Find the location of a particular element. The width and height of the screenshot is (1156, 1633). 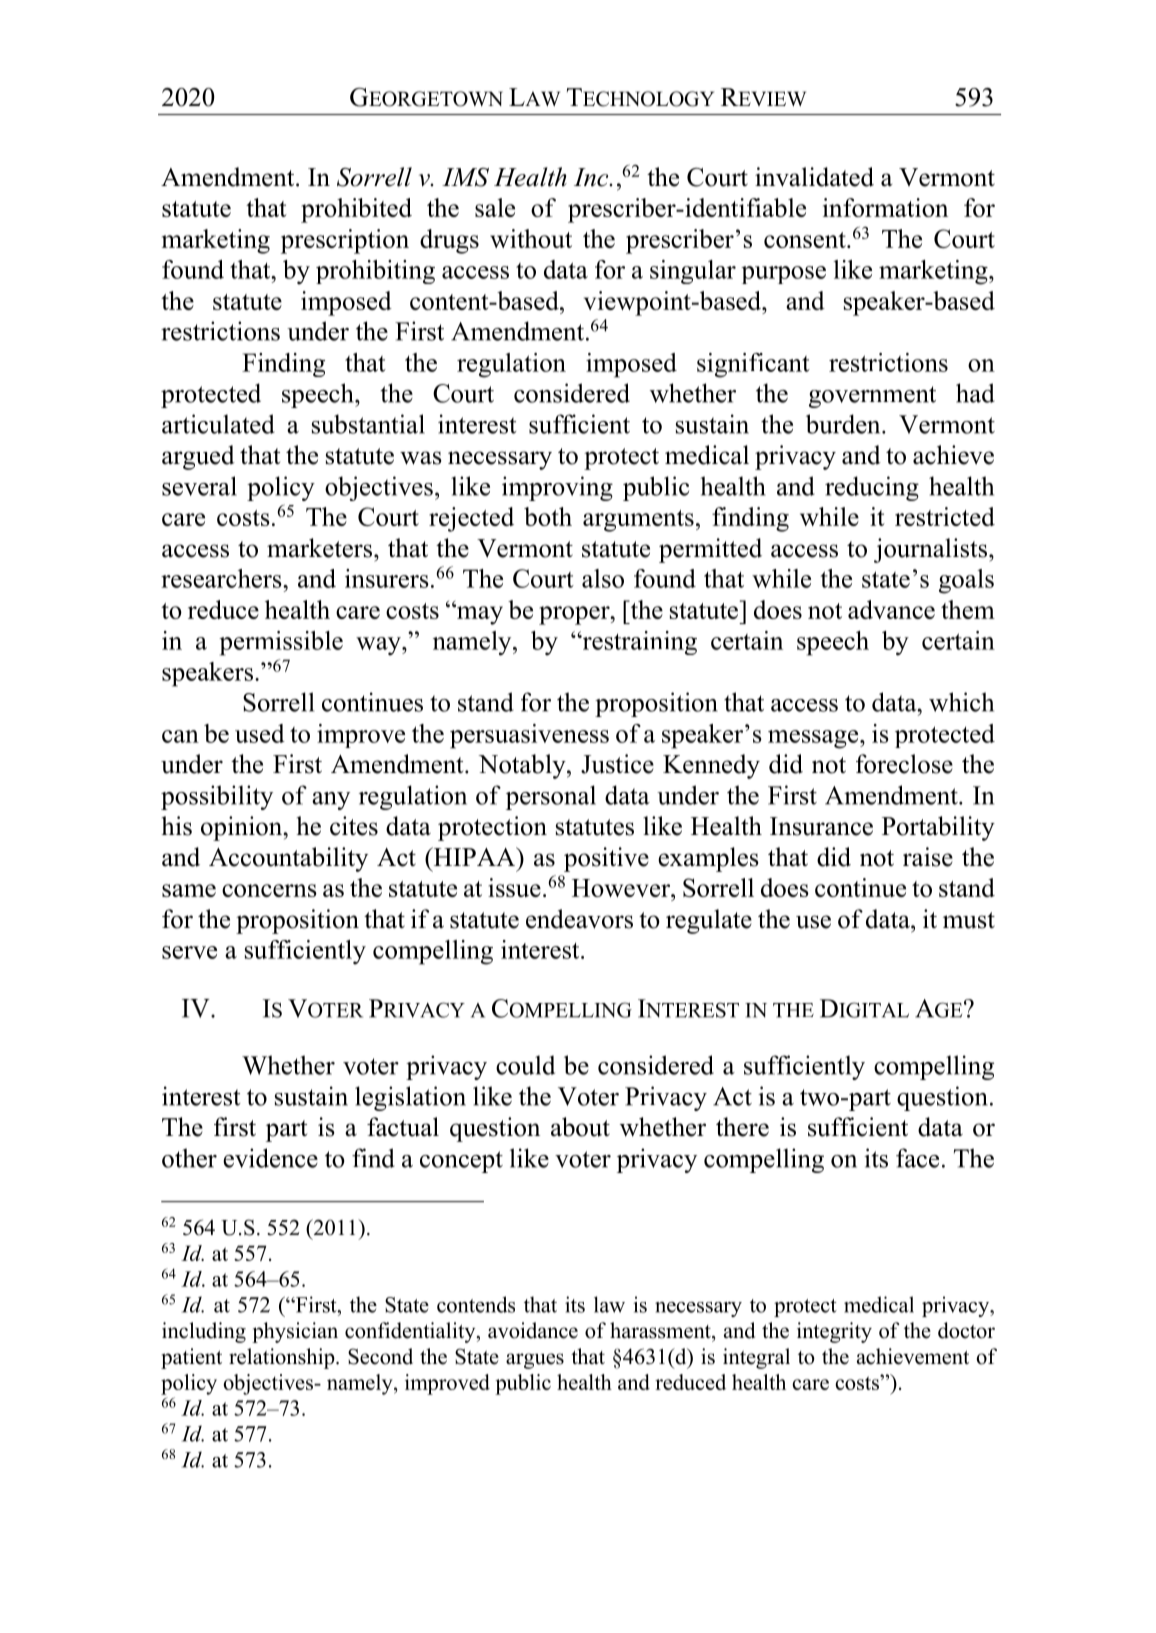

avoidance is located at coordinates (533, 1330).
